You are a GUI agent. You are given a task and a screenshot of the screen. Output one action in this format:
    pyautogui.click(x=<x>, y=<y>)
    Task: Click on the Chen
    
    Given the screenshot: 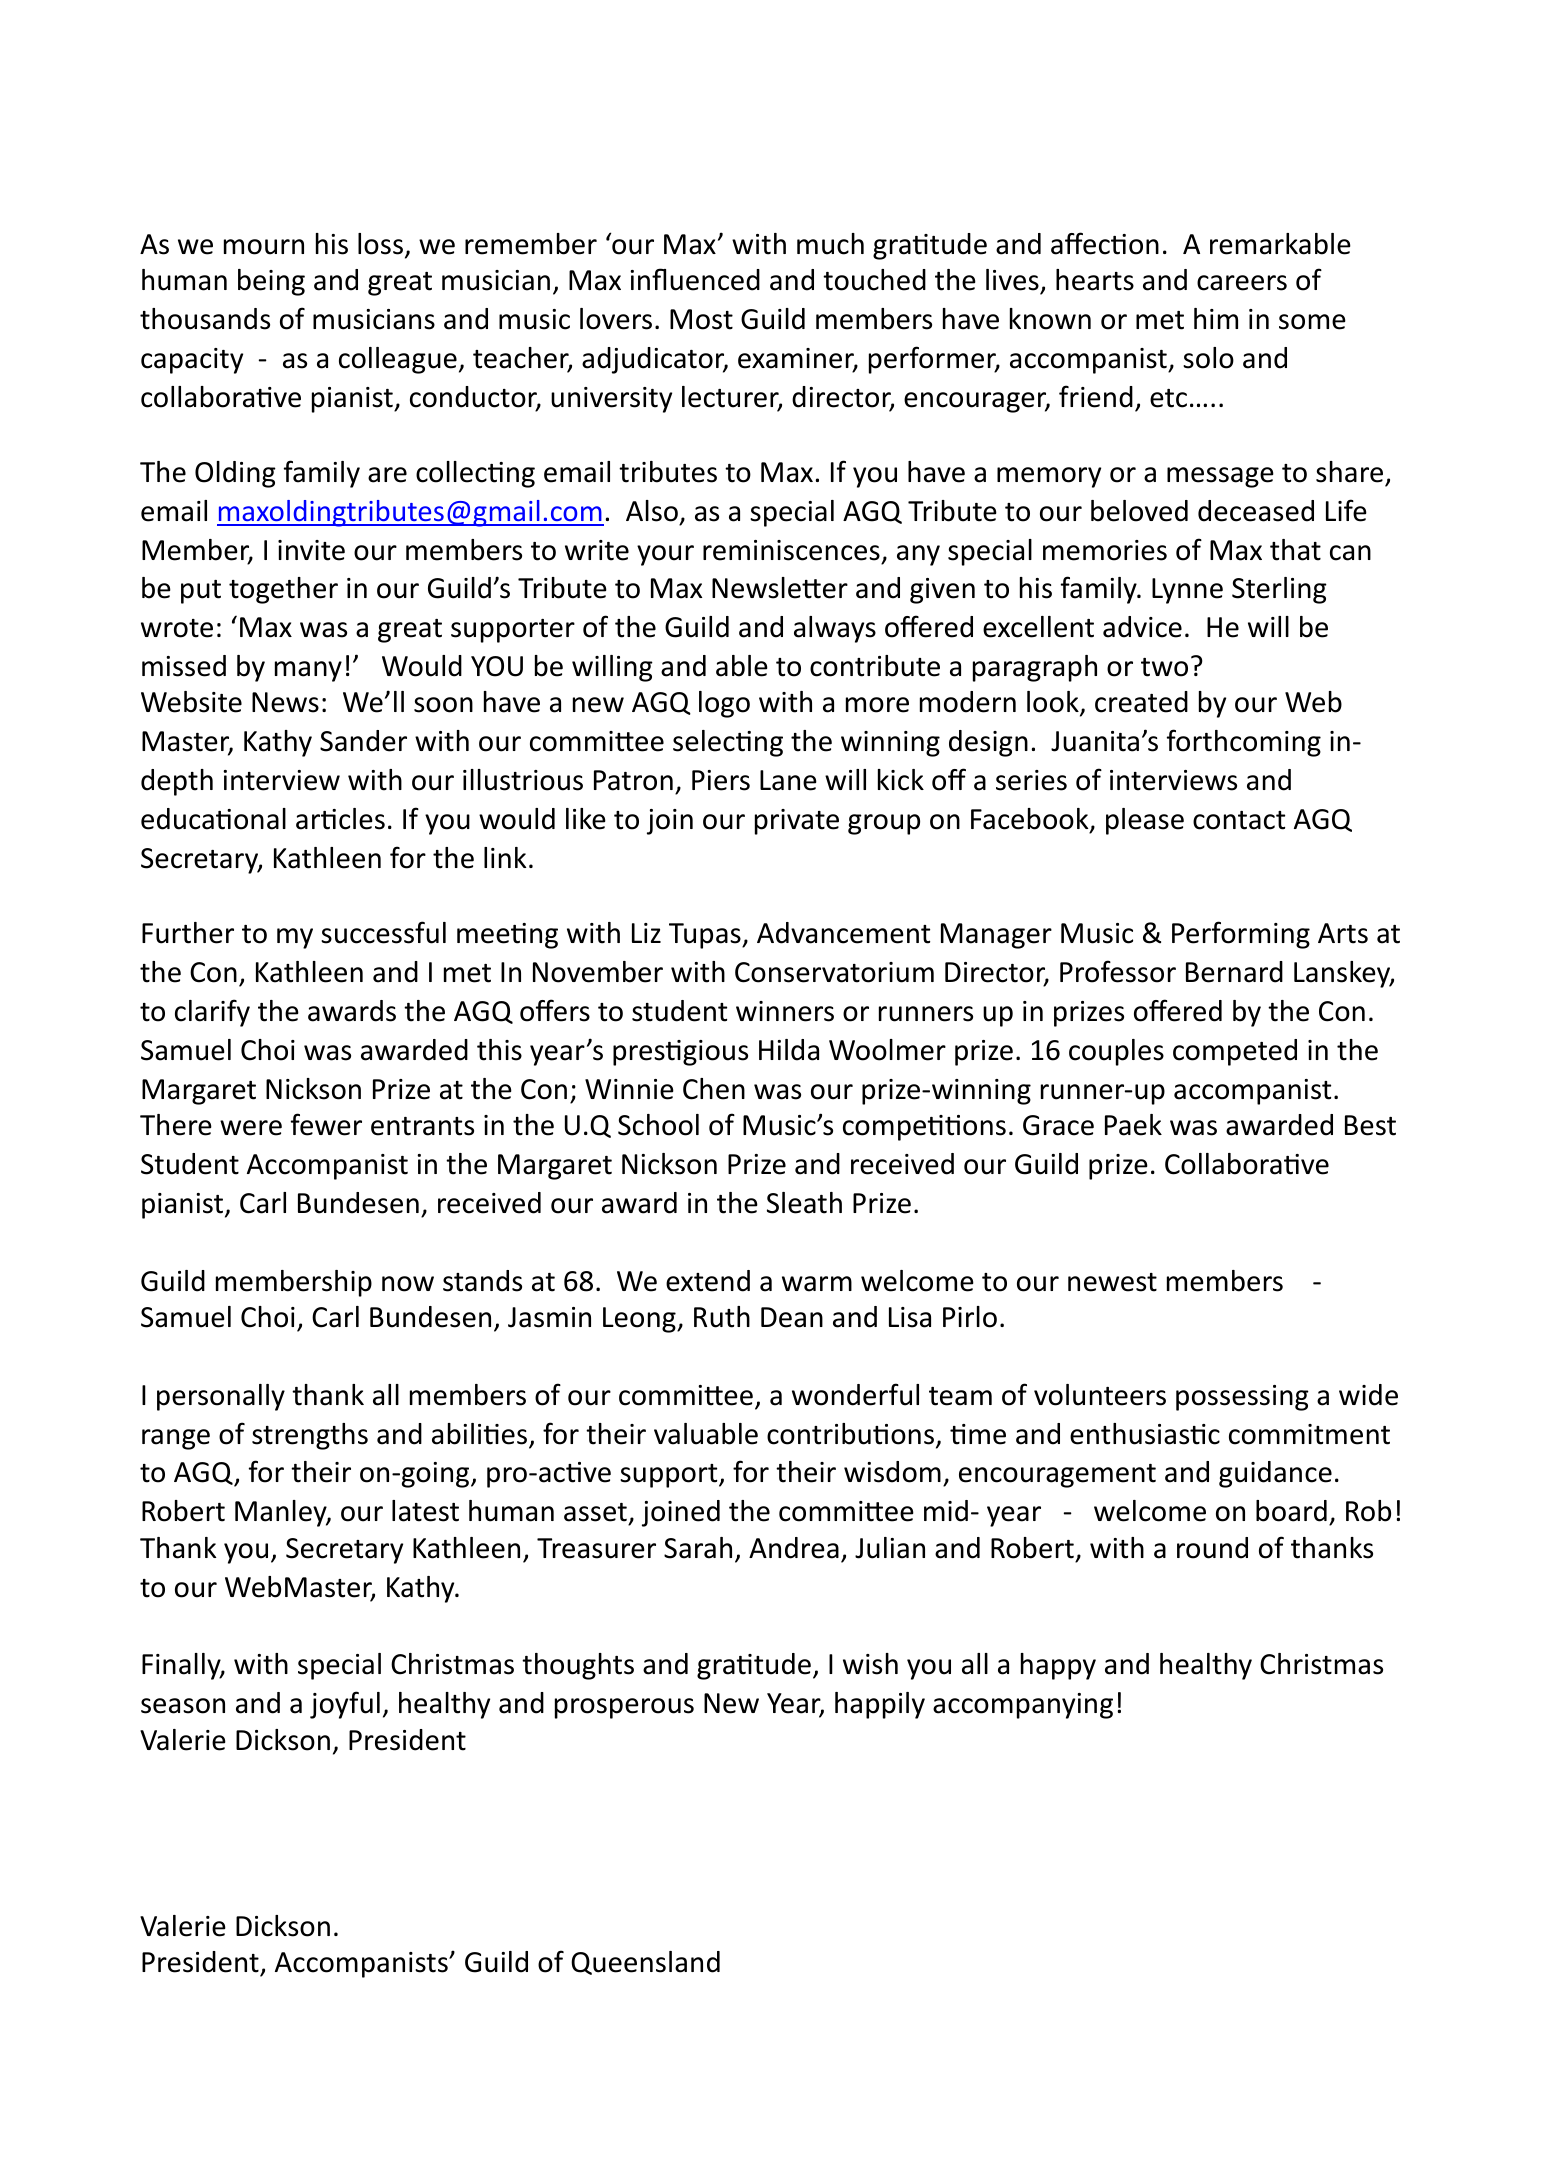 What is the action you would take?
    pyautogui.click(x=714, y=1089)
